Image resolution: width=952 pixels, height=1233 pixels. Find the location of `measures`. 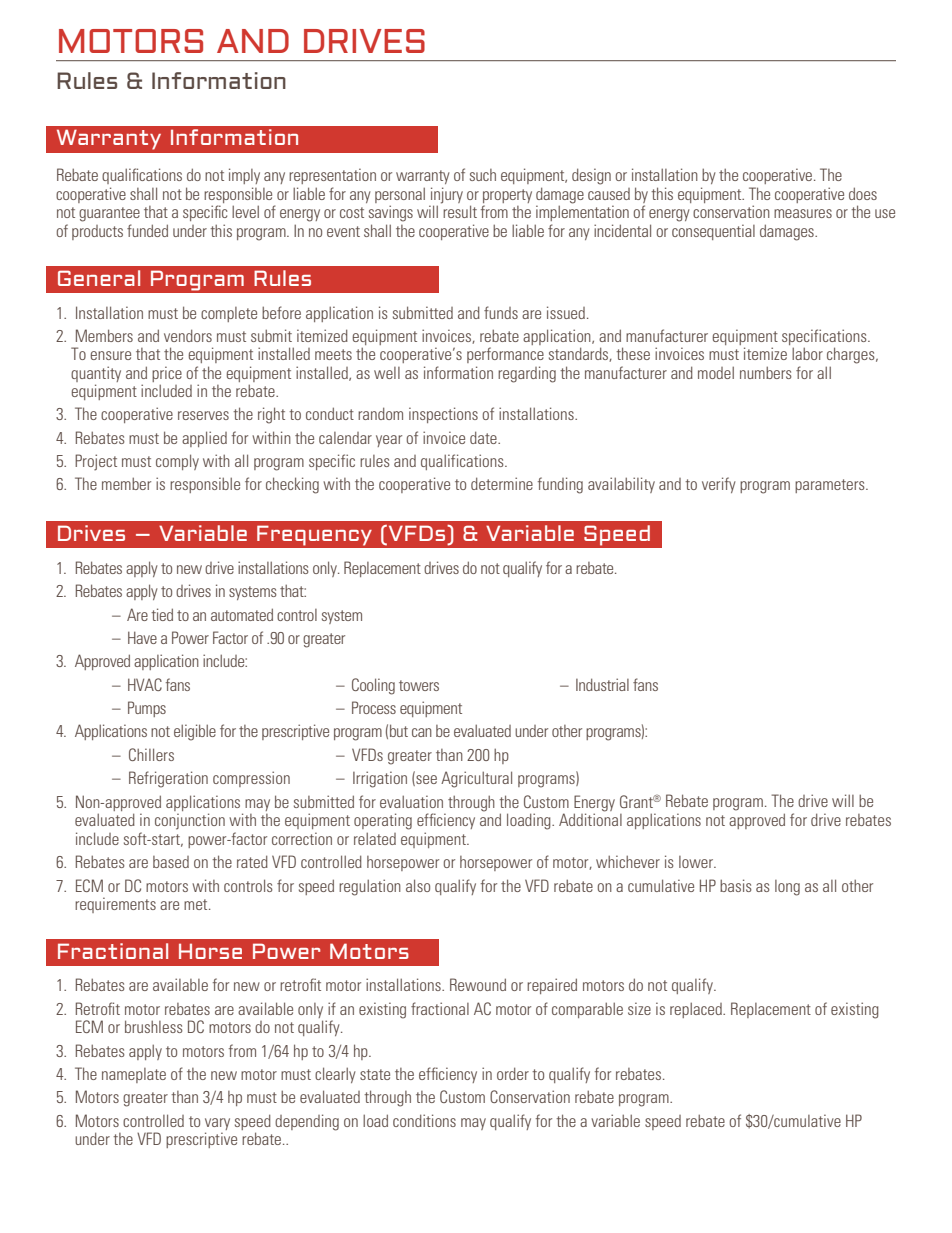

measures is located at coordinates (803, 213).
